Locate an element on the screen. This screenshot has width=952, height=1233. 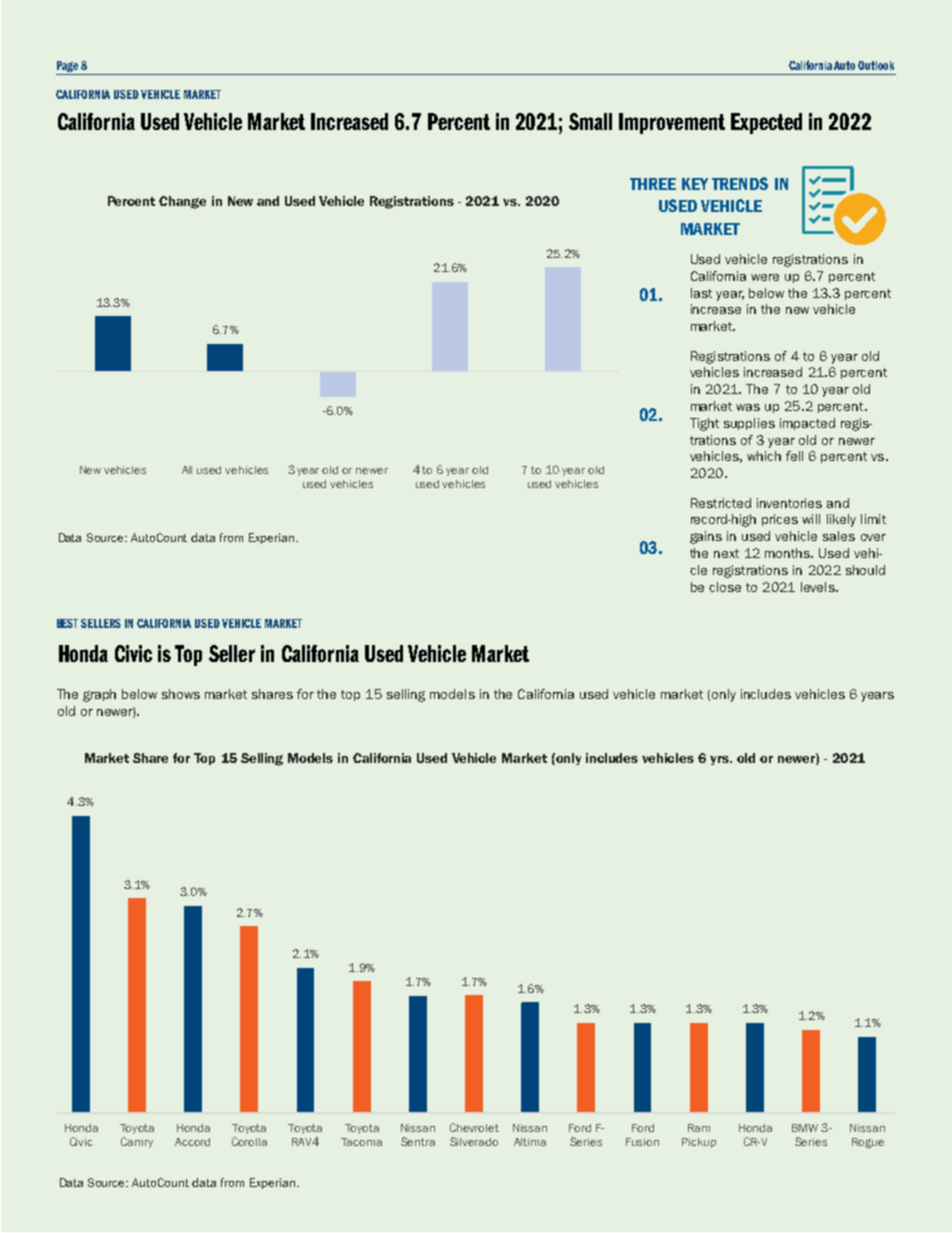
Change is located at coordinates (182, 202).
